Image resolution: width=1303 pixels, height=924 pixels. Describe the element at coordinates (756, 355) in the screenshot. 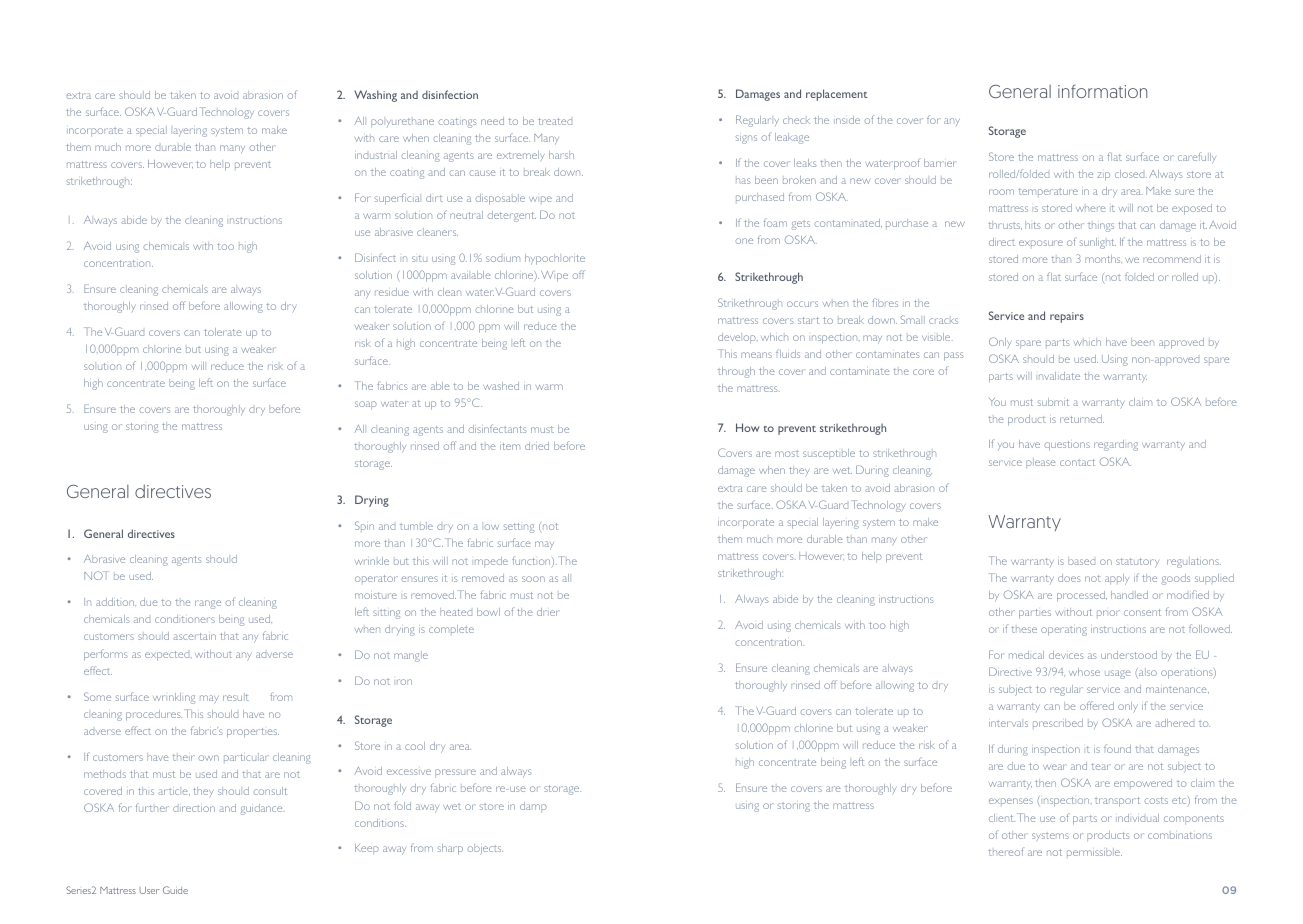

I see `means` at that location.
